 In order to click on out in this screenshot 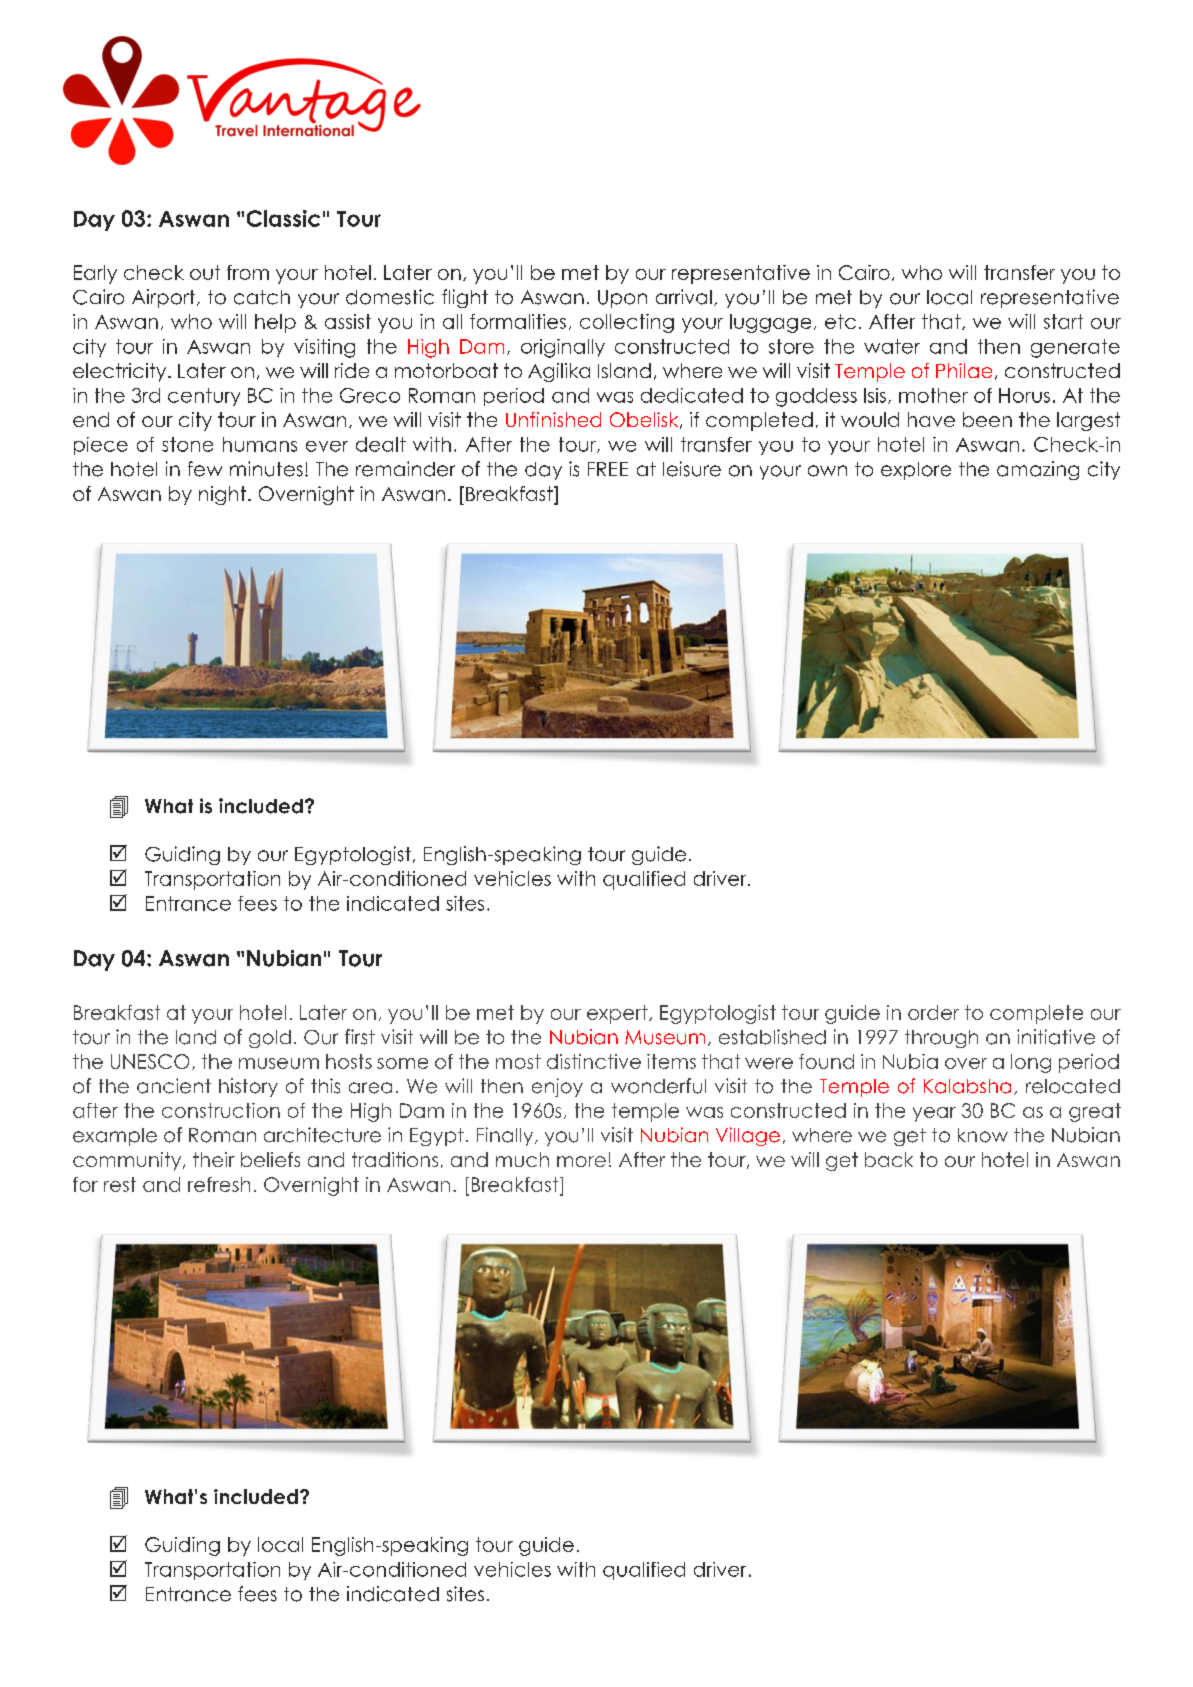, I will do `click(205, 272)`.
